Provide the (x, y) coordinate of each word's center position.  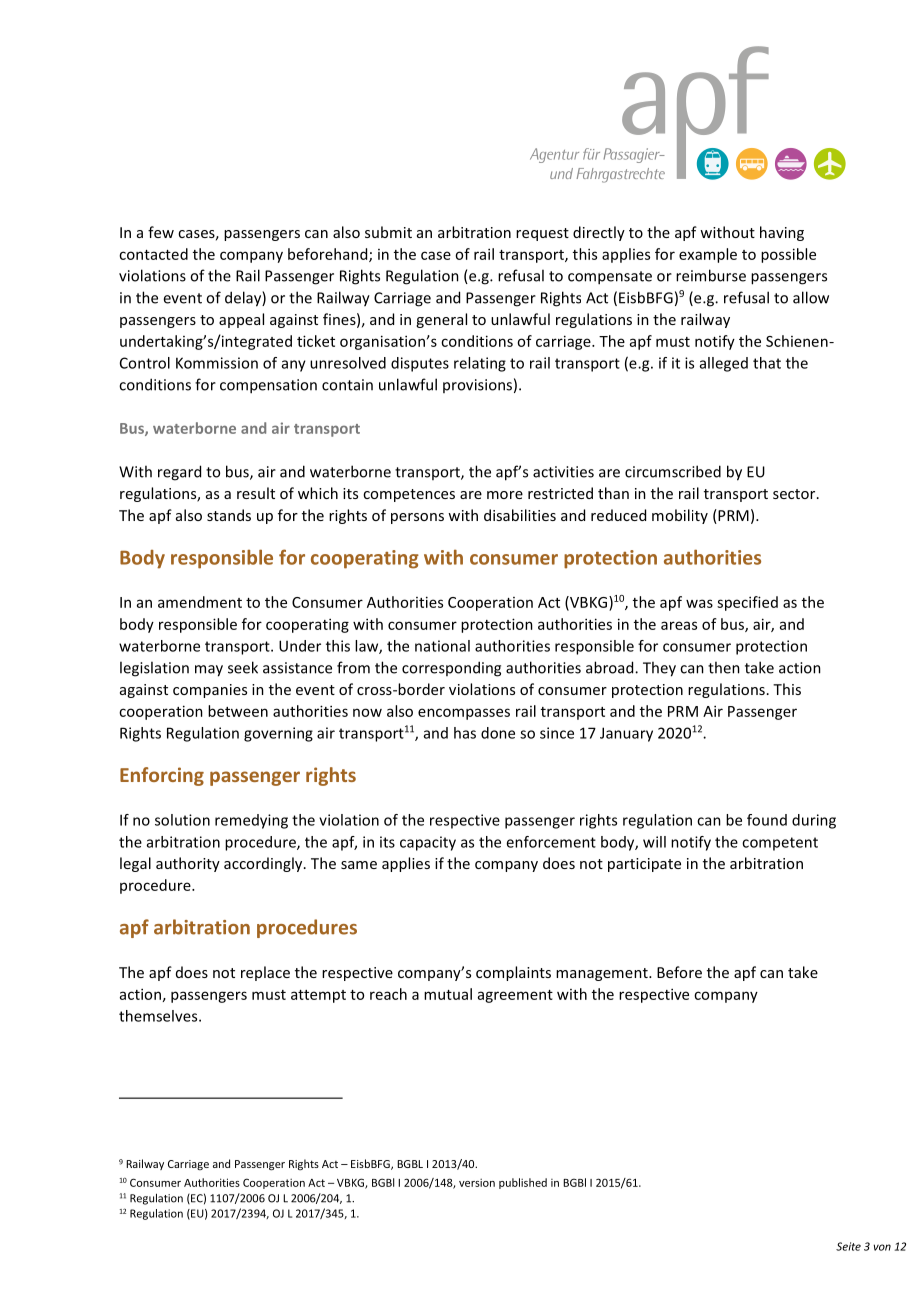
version (477, 1182)
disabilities (520, 515)
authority (188, 864)
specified (747, 603)
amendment (200, 602)
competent (780, 844)
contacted (153, 254)
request (542, 234)
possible (788, 255)
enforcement (551, 842)
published (523, 1183)
